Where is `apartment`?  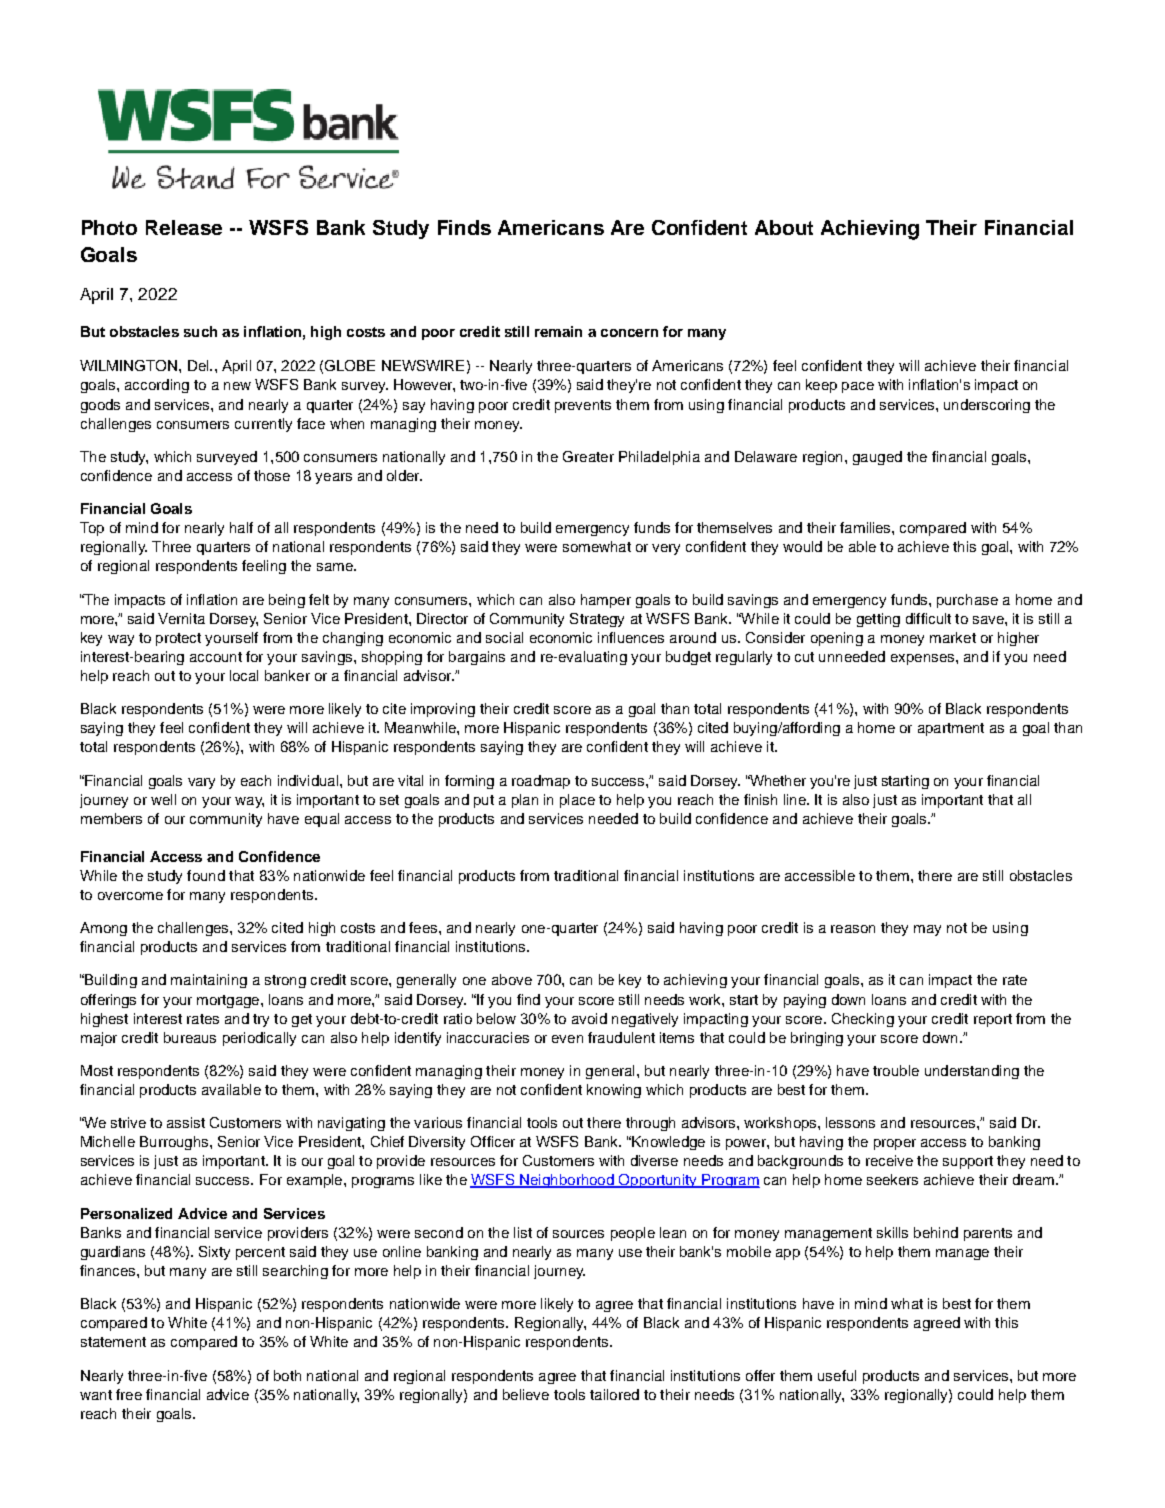
apartment is located at coordinates (951, 729).
